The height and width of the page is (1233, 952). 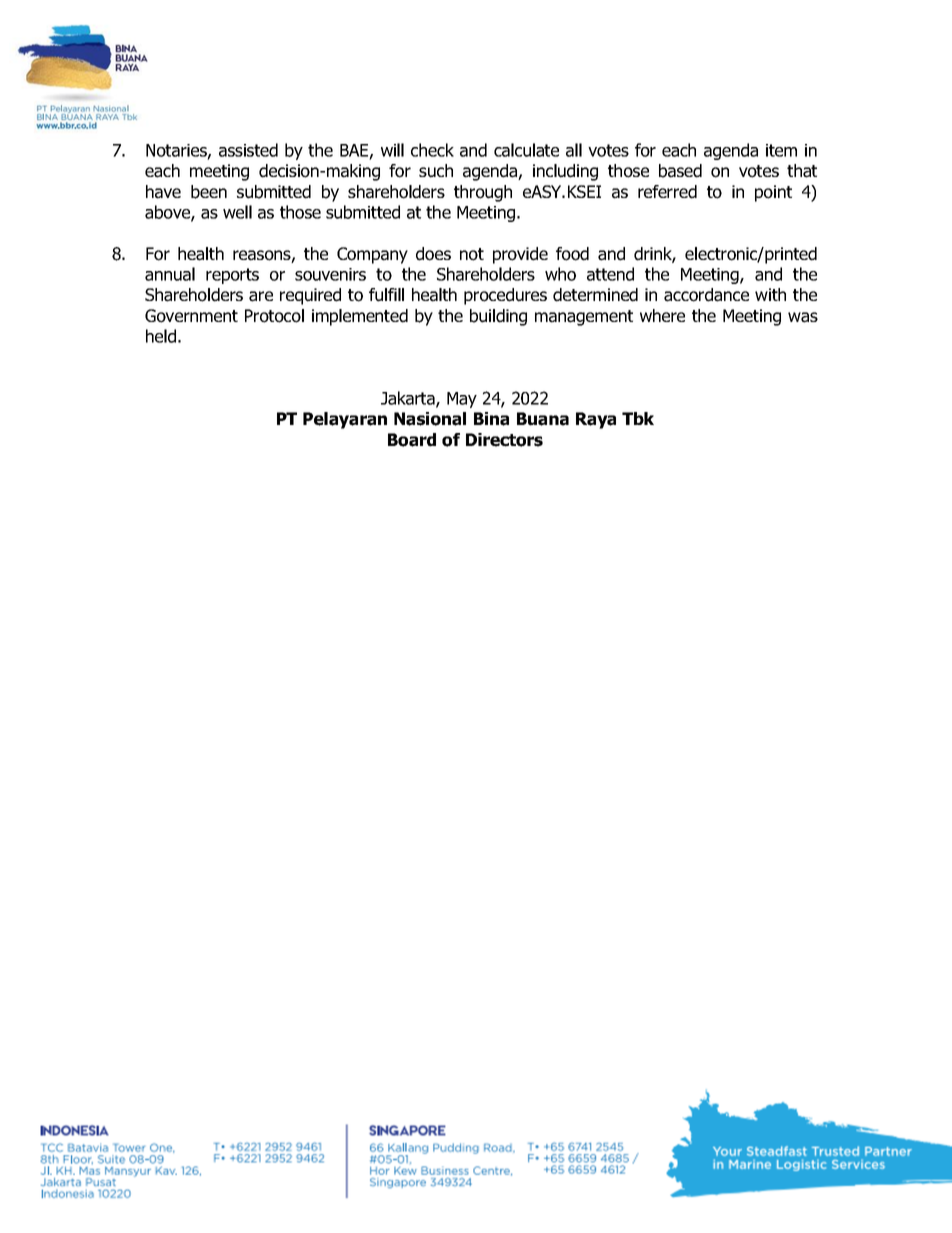 I want to click on assisted, so click(x=248, y=150).
